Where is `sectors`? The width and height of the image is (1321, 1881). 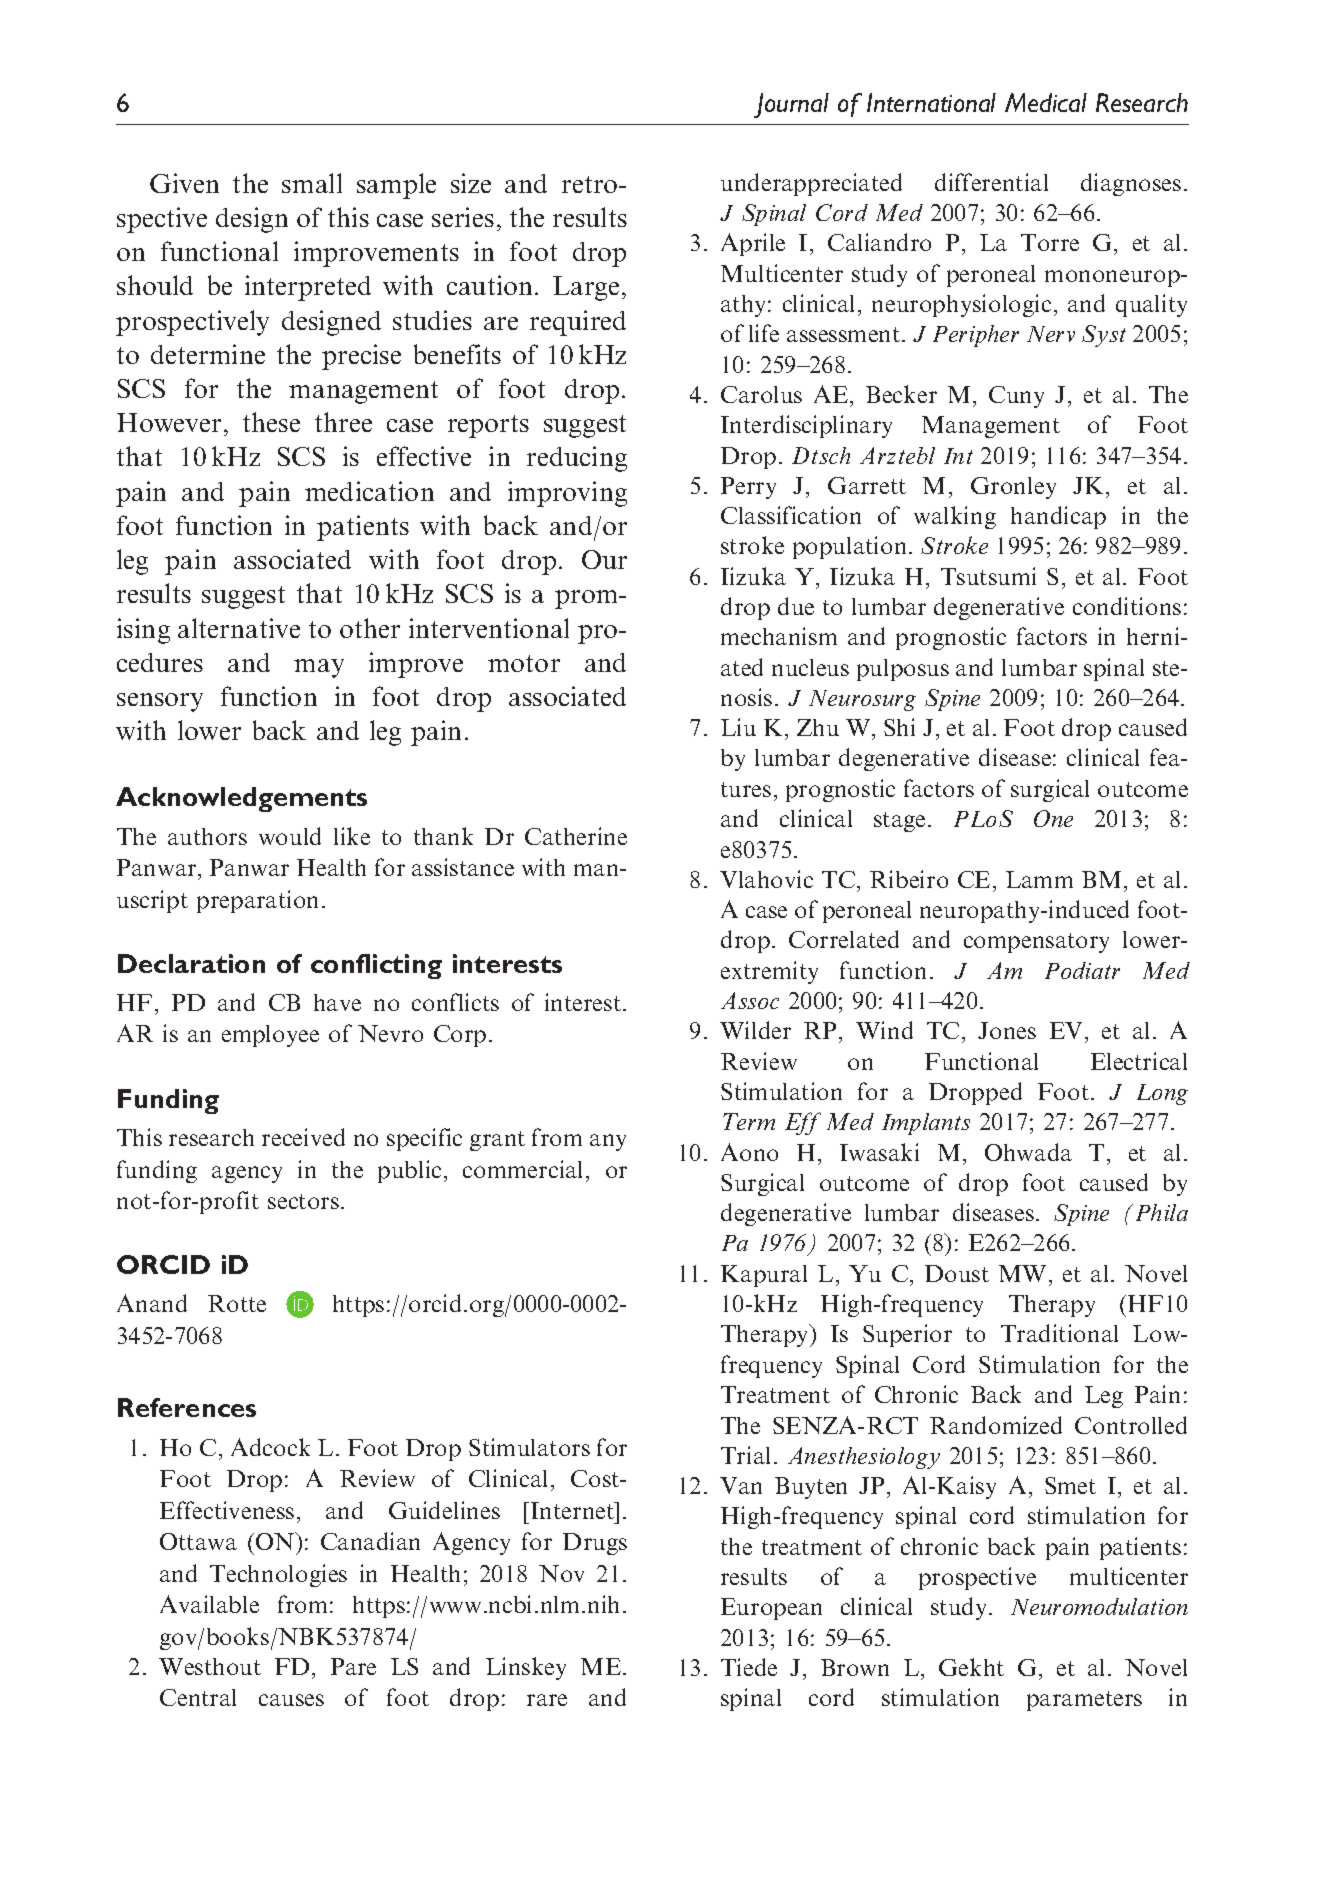
sectors is located at coordinates (303, 1201).
